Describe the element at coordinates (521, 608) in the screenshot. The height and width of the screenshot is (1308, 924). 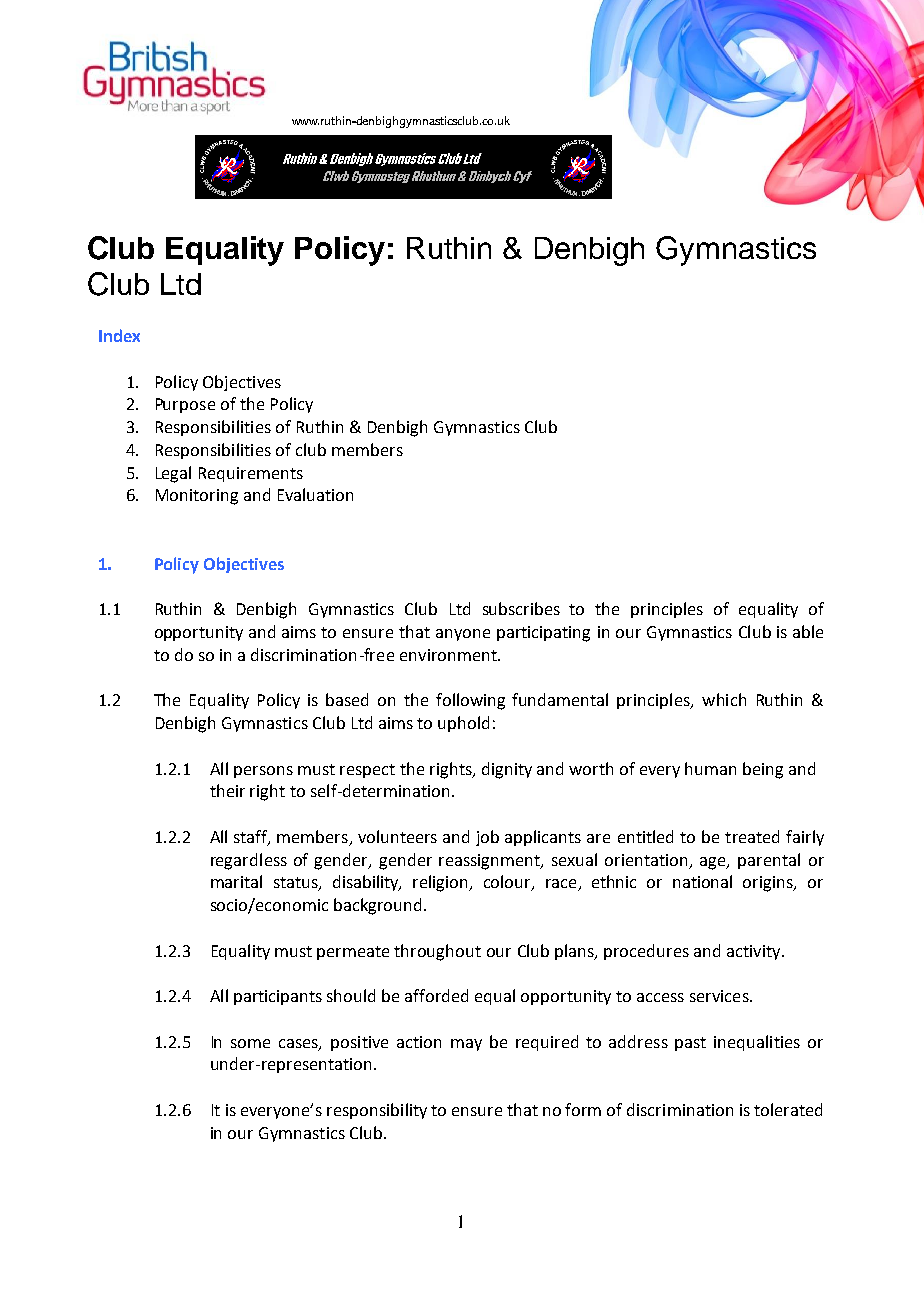
I see `subscribes` at that location.
